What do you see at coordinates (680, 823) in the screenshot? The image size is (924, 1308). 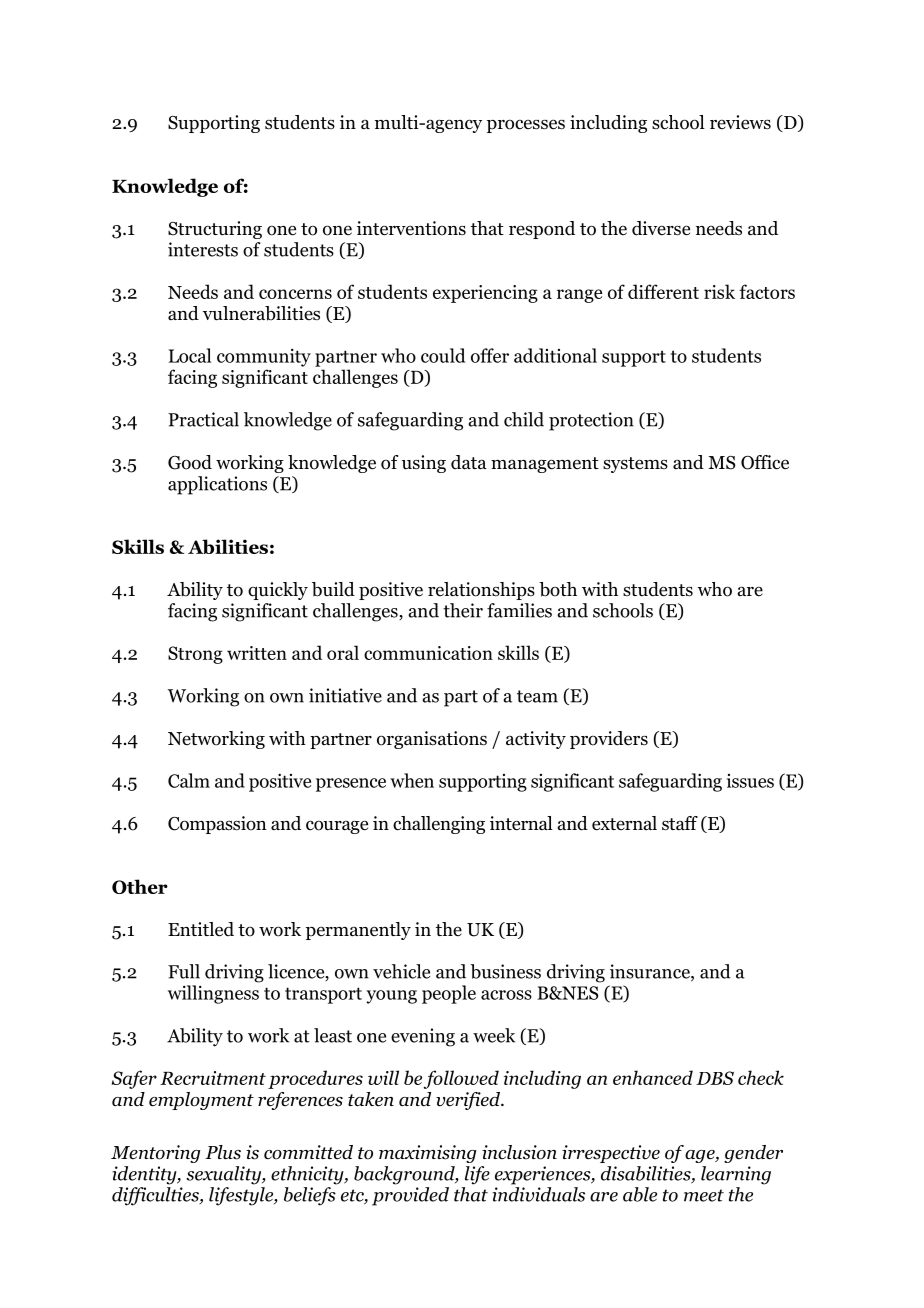 I see `staff` at bounding box center [680, 823].
